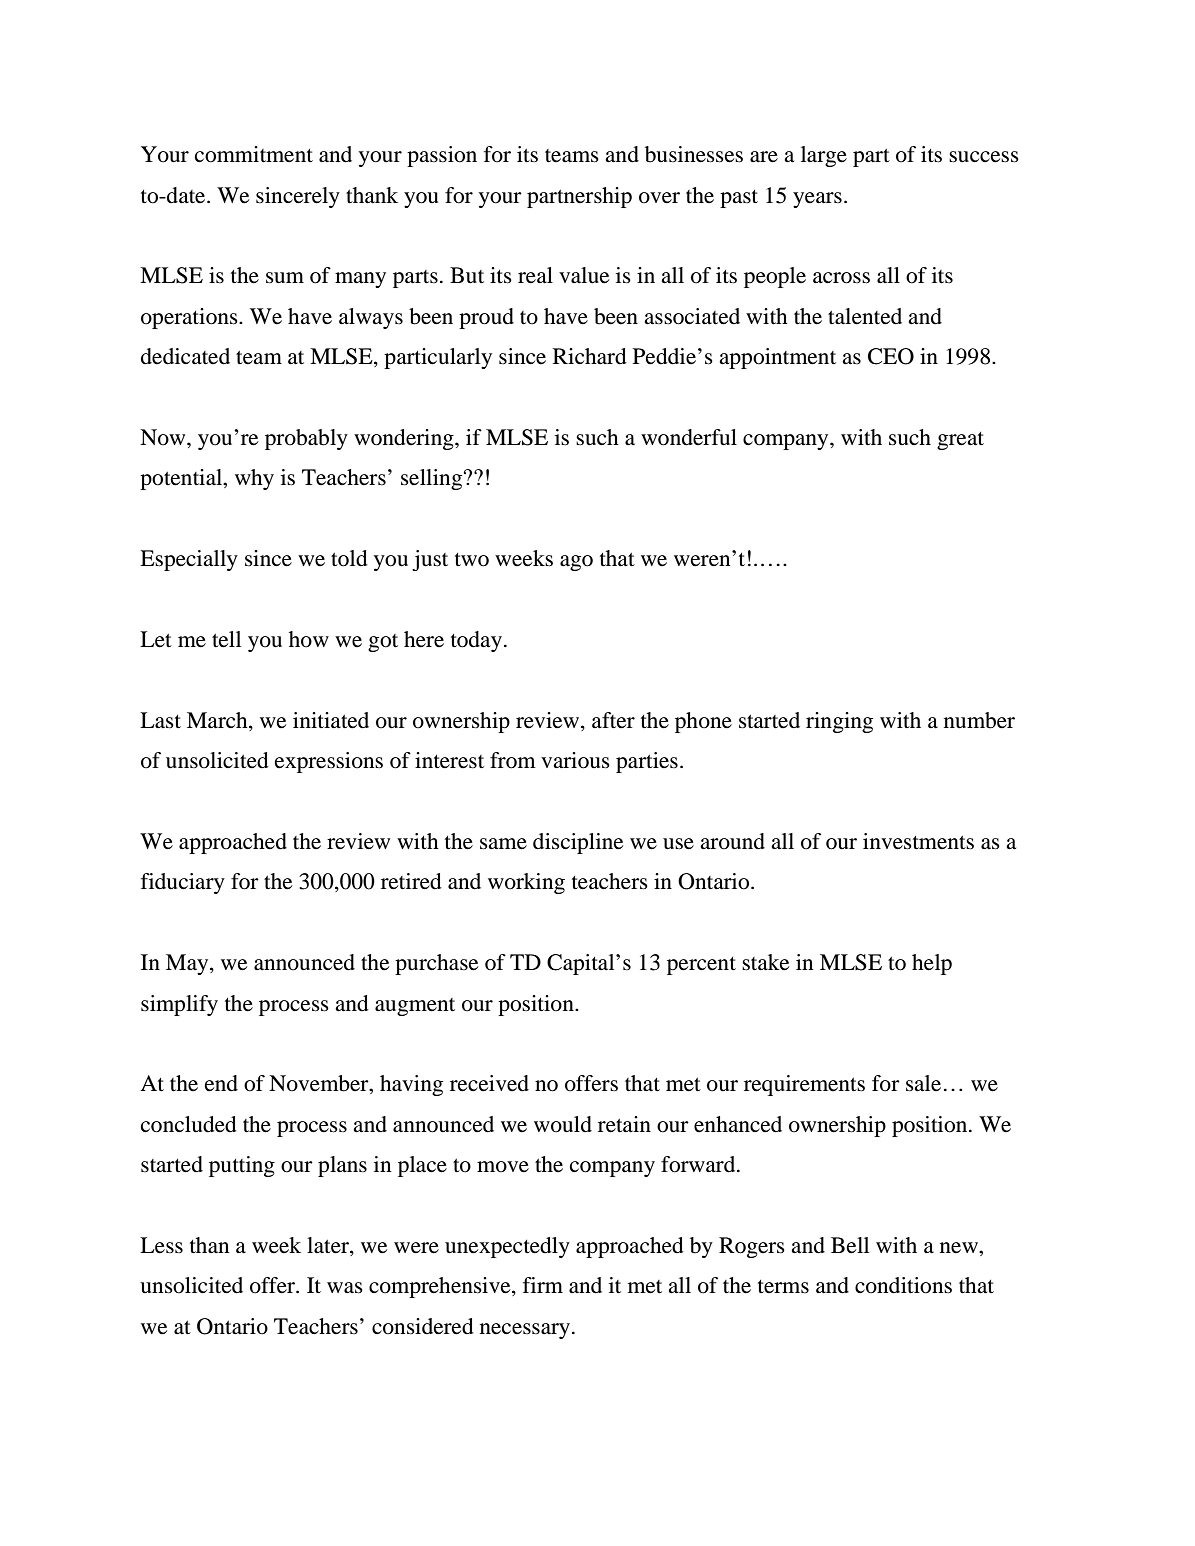  What do you see at coordinates (817, 200) in the document?
I see `years` at bounding box center [817, 200].
